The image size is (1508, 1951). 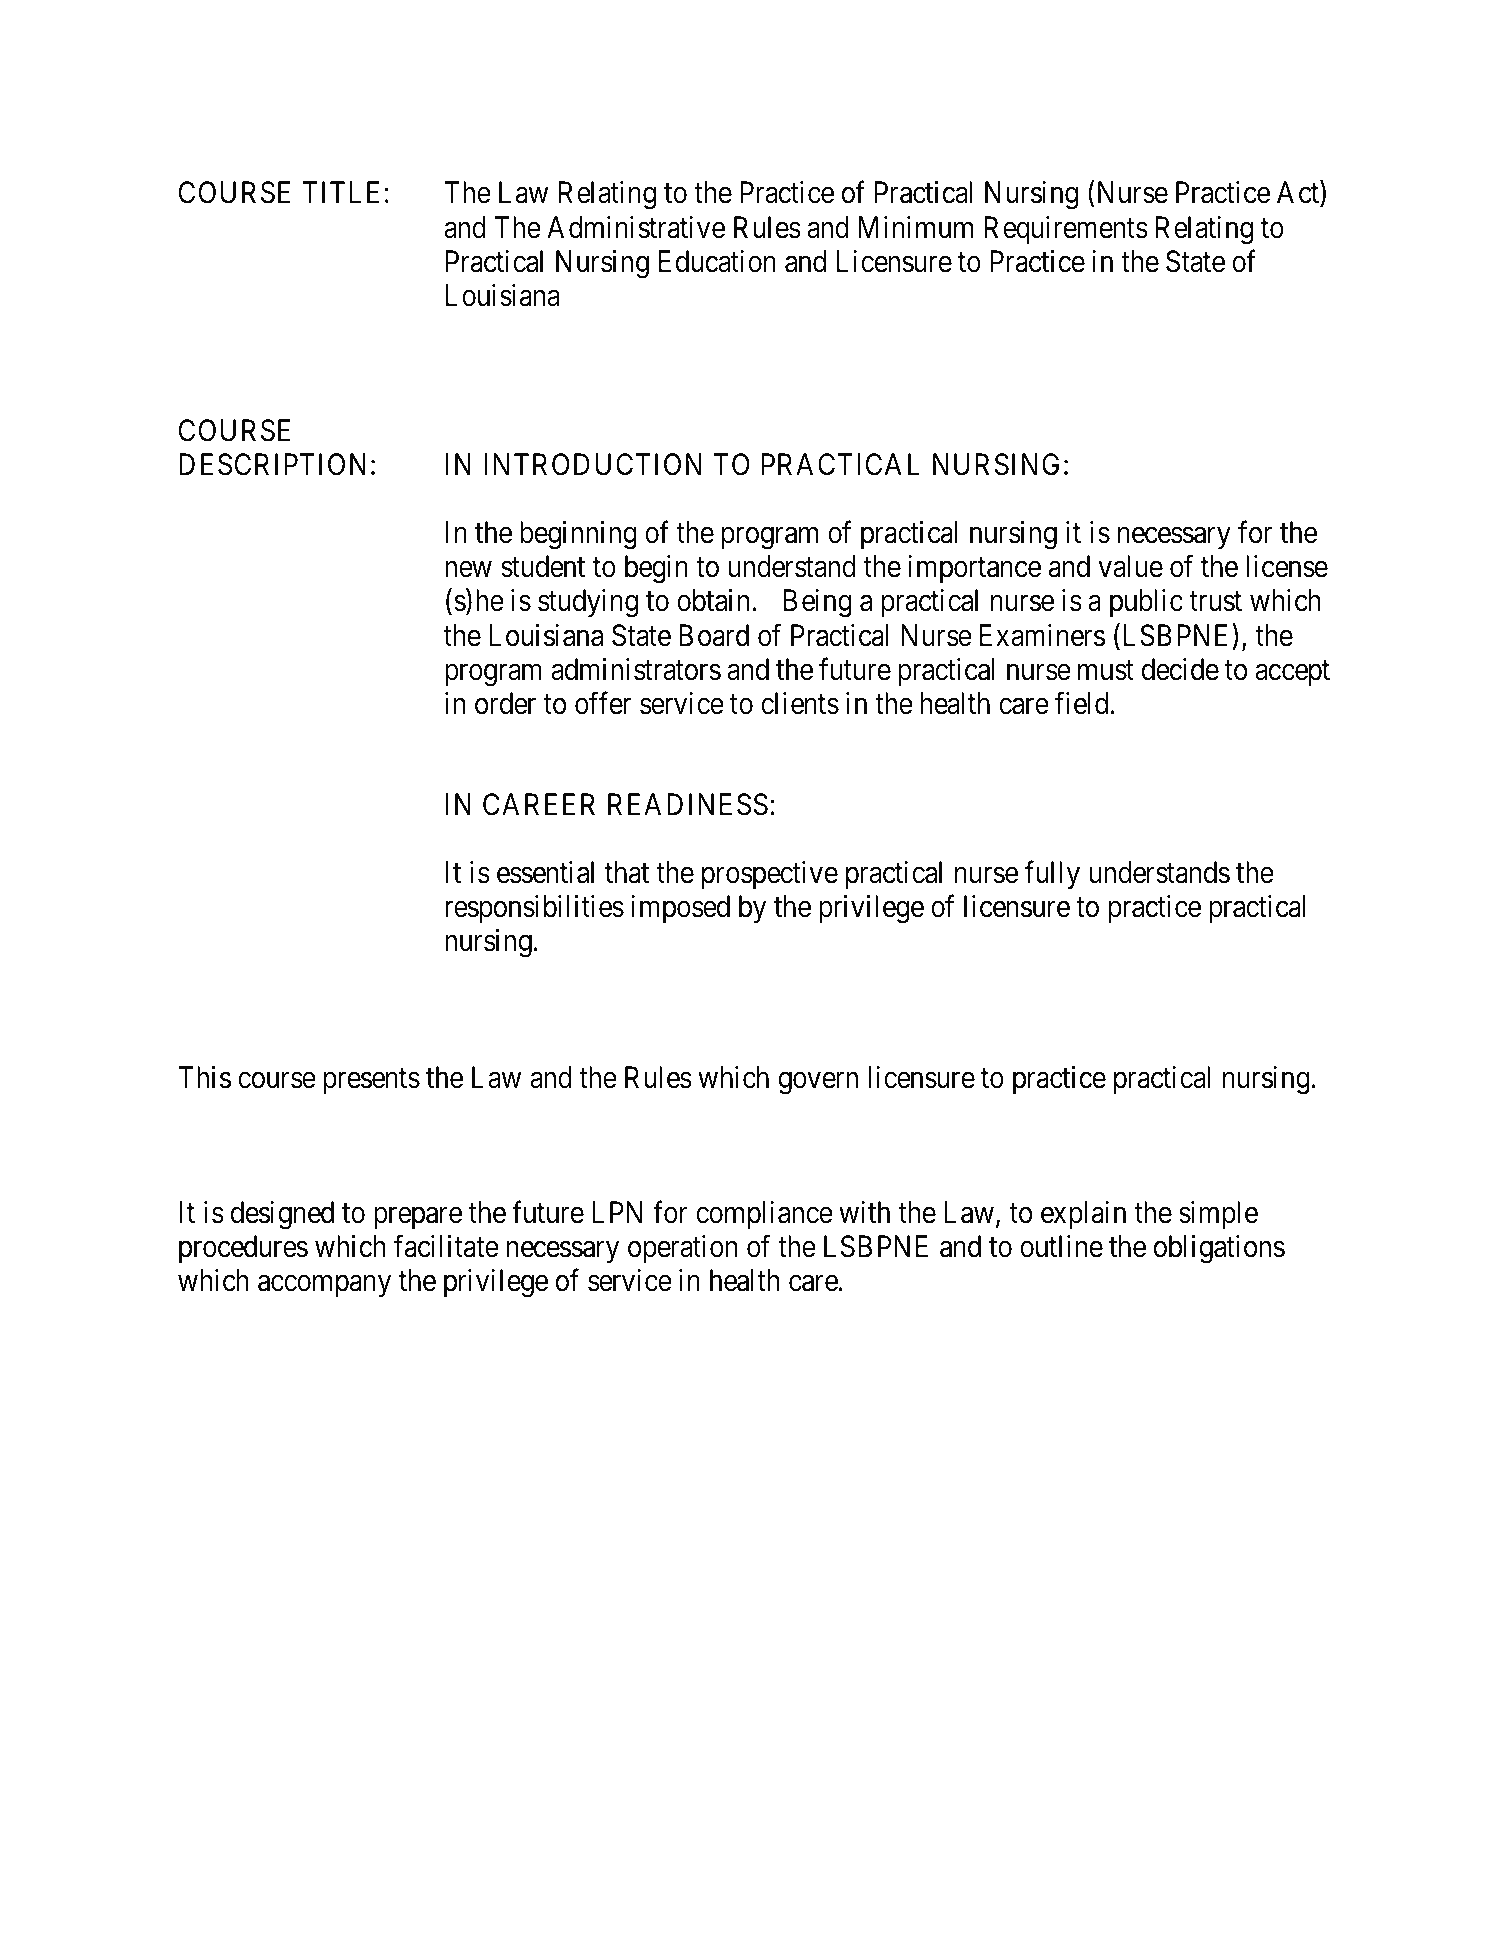 I want to click on new, so click(x=468, y=570).
